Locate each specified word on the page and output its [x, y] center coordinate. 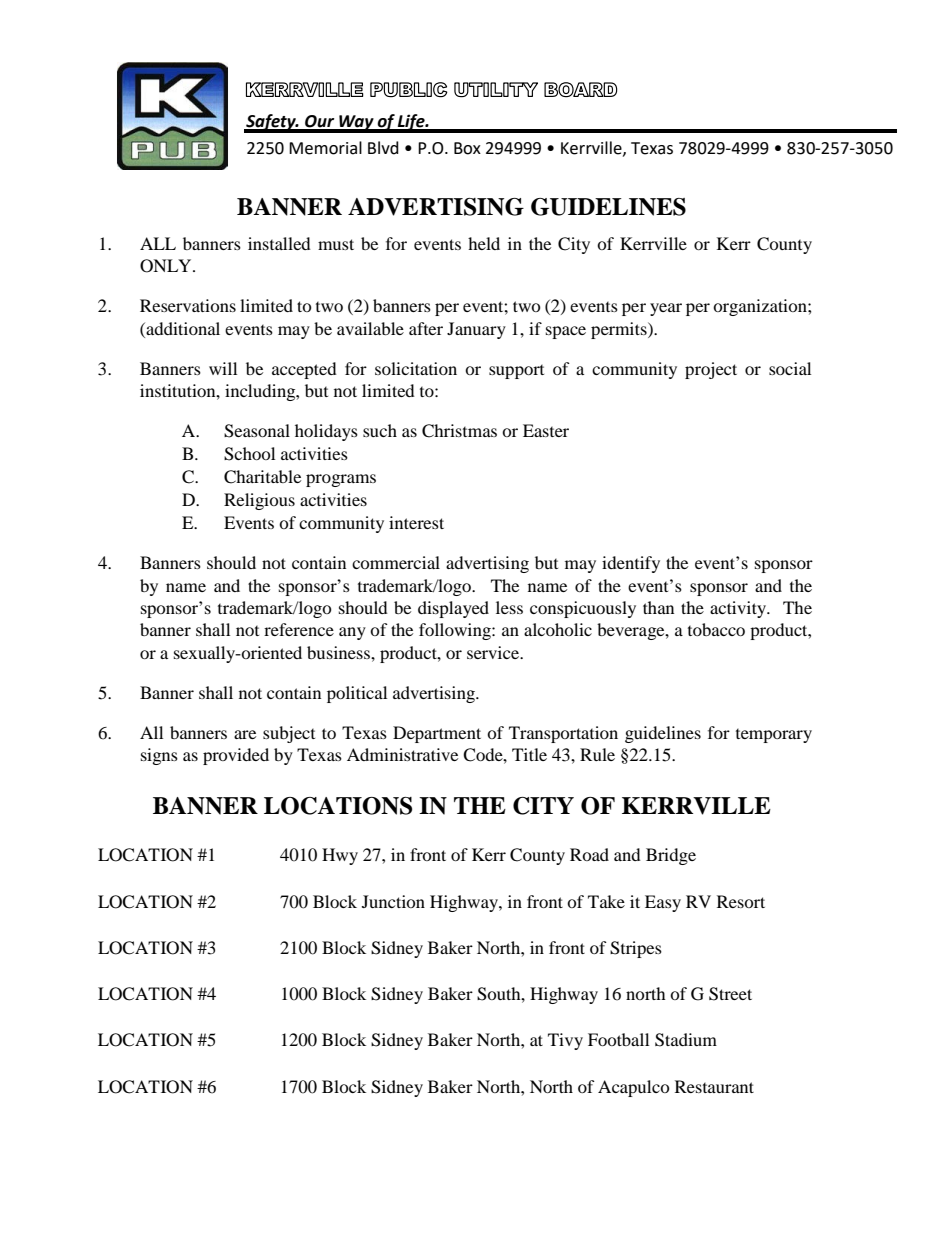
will [223, 368]
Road [589, 854]
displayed [453, 609]
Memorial [325, 148]
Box [467, 148]
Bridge [671, 856]
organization [761, 307]
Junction [393, 901]
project [711, 370]
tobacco [716, 629]
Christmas [459, 431]
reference [299, 629]
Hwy [340, 856]
